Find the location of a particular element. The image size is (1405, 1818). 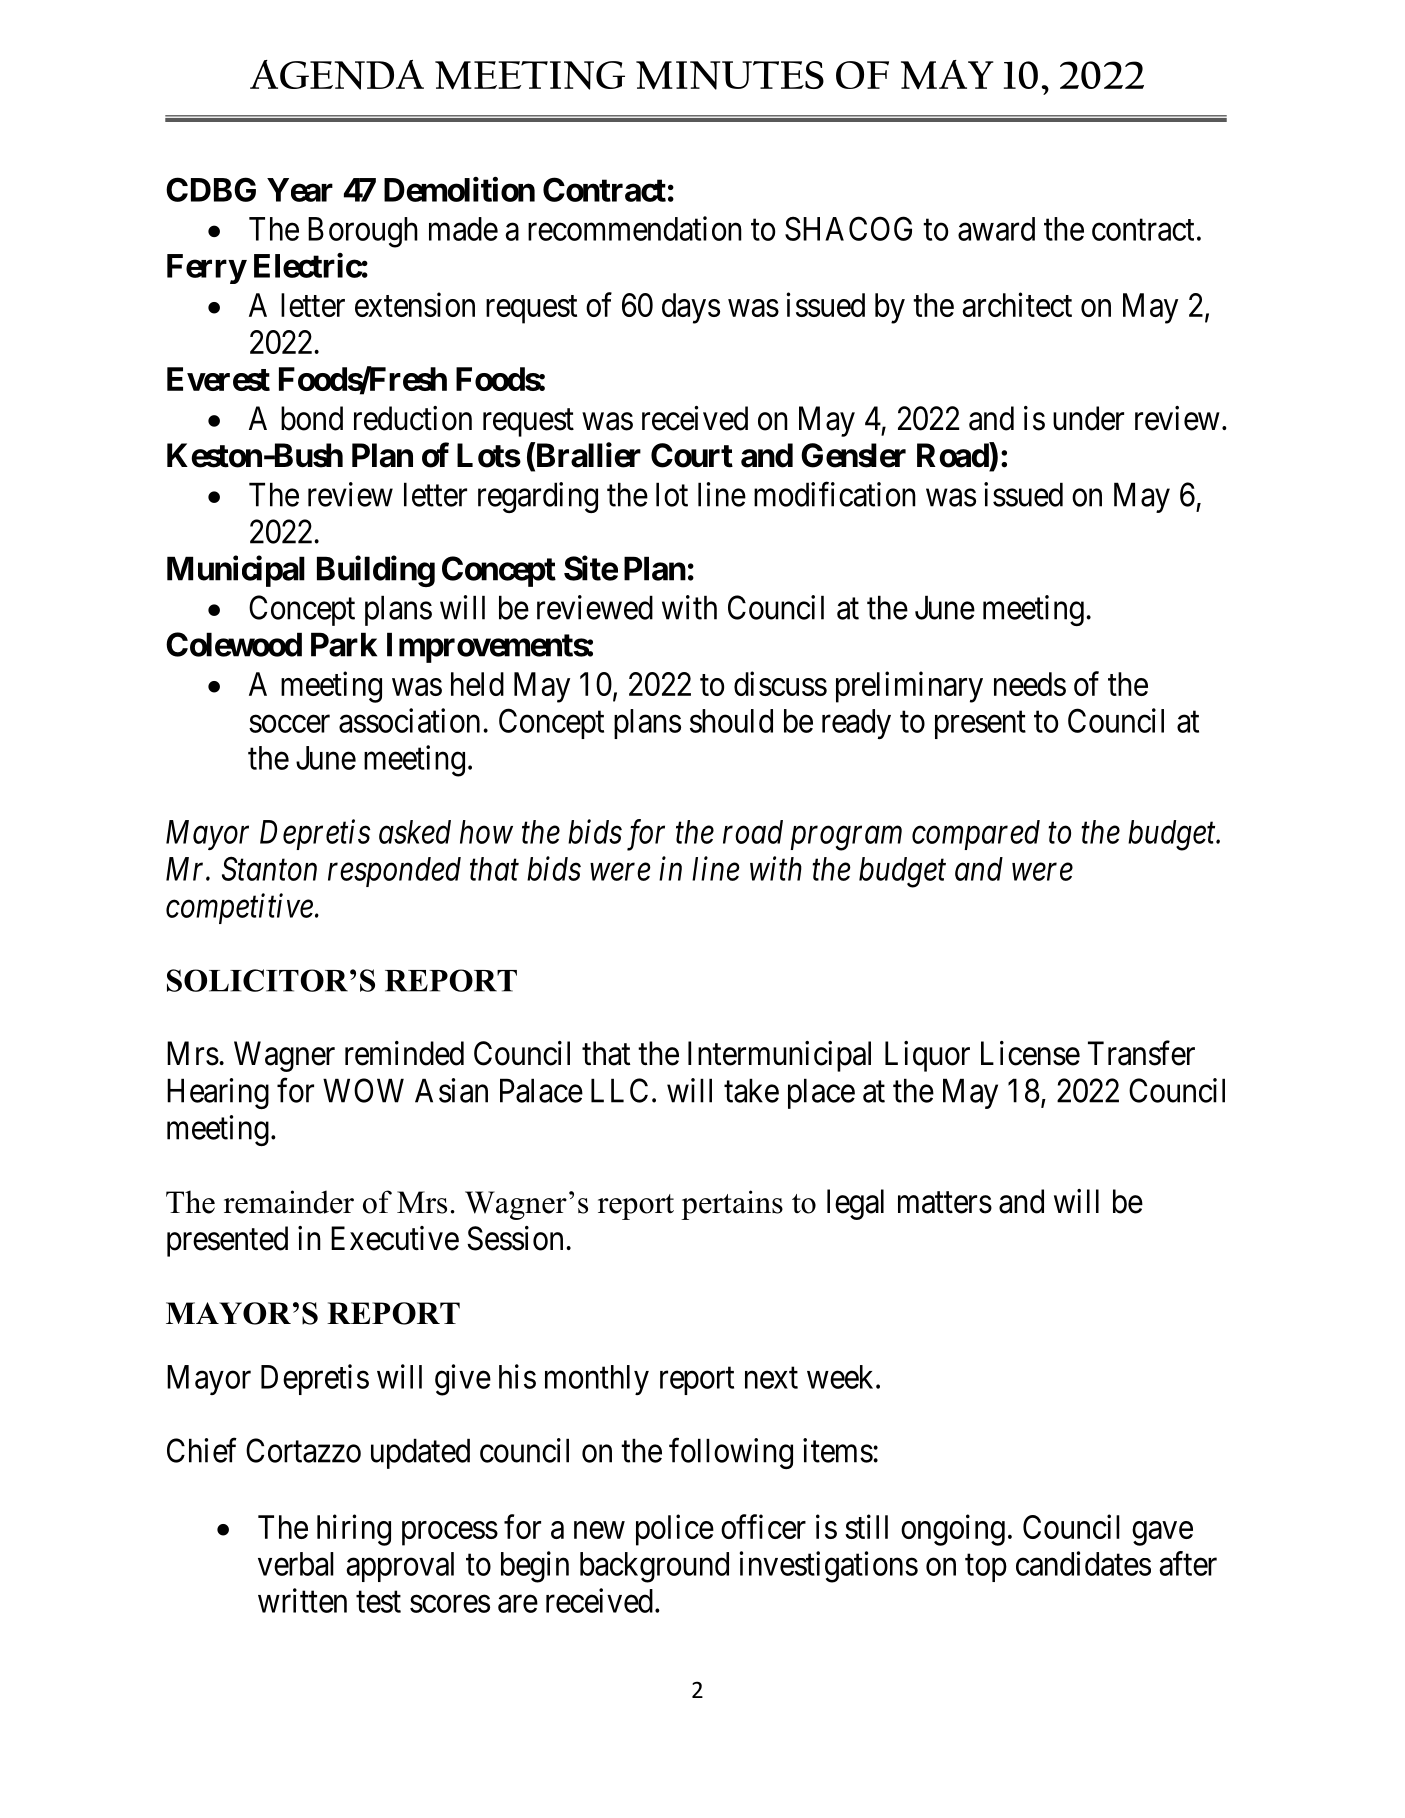

AGENDA is located at coordinates (337, 75).
